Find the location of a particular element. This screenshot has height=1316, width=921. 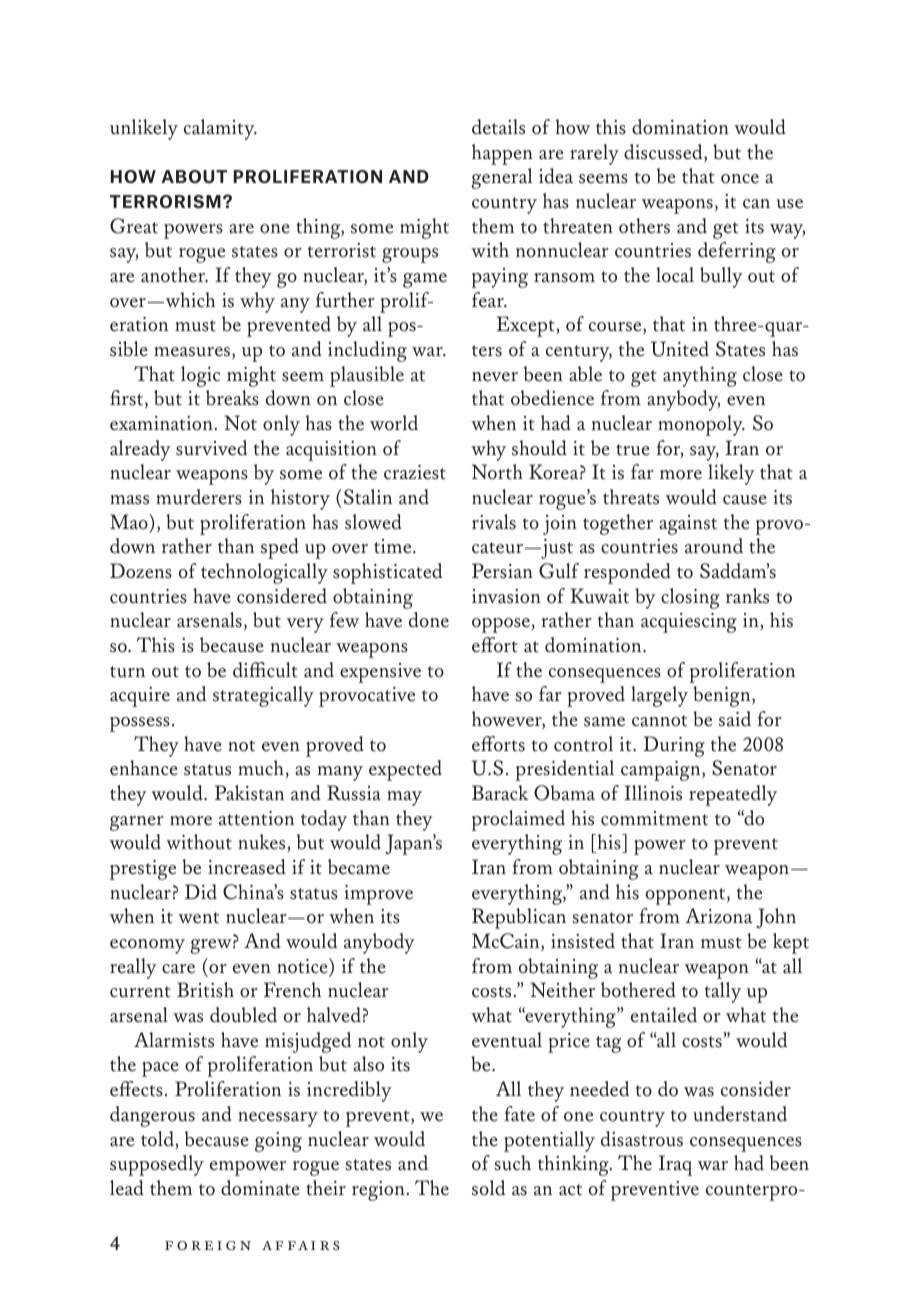

supposedly is located at coordinates (157, 1165).
